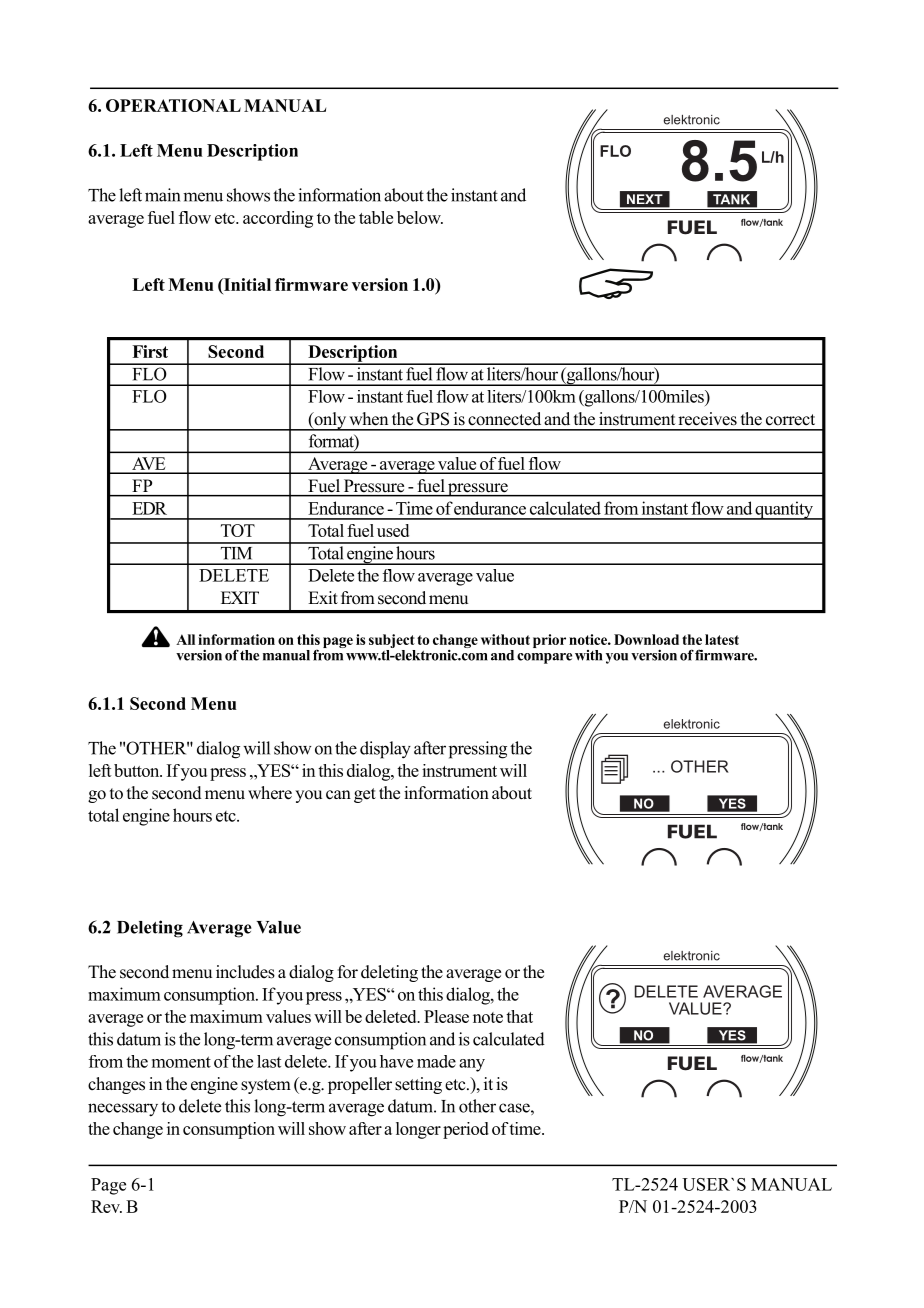 The image size is (924, 1308). What do you see at coordinates (466, 1130) in the screenshot?
I see `period` at bounding box center [466, 1130].
